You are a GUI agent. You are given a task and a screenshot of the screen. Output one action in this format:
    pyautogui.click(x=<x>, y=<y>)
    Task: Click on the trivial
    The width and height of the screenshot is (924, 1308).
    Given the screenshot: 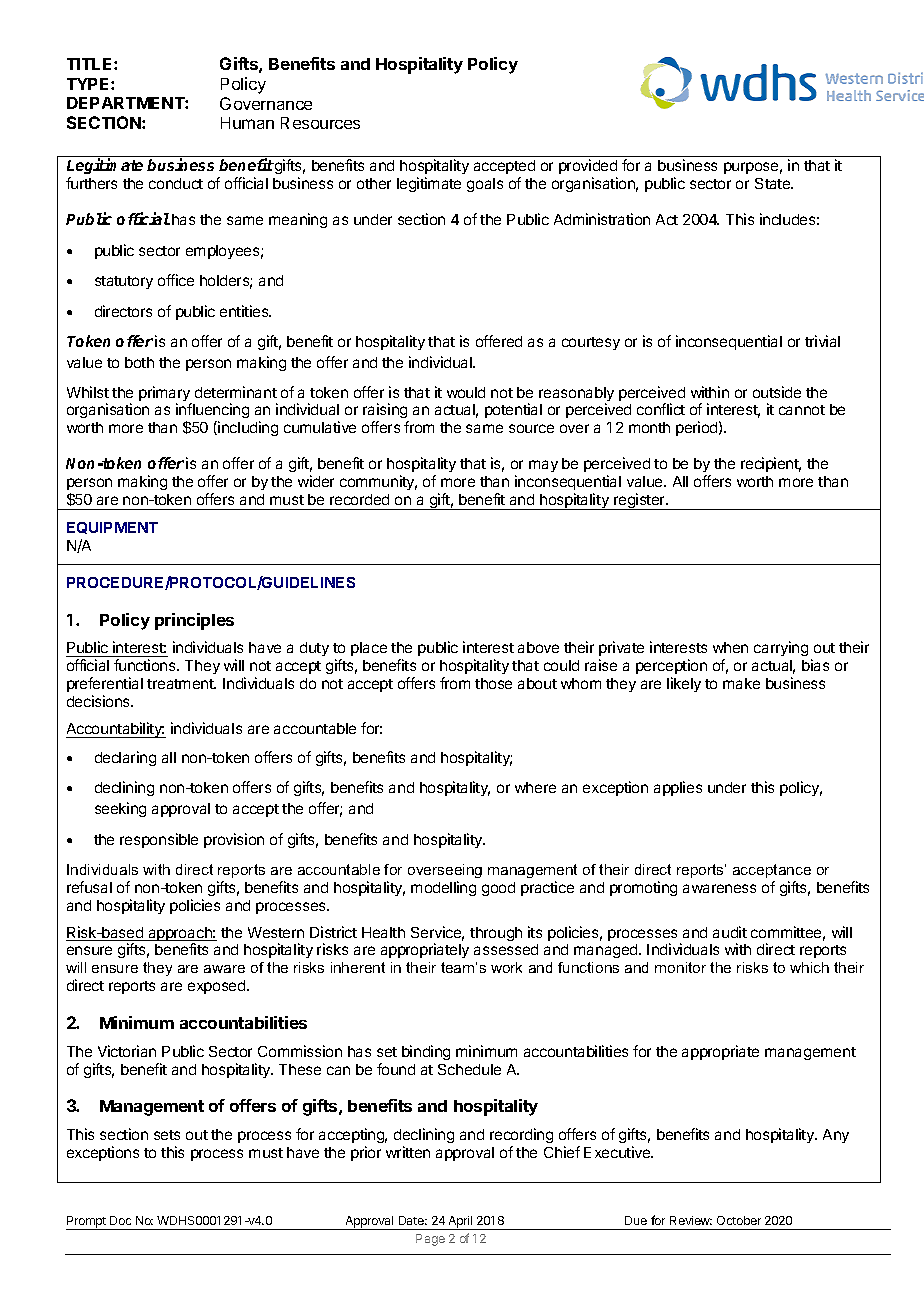 What is the action you would take?
    pyautogui.click(x=822, y=341)
